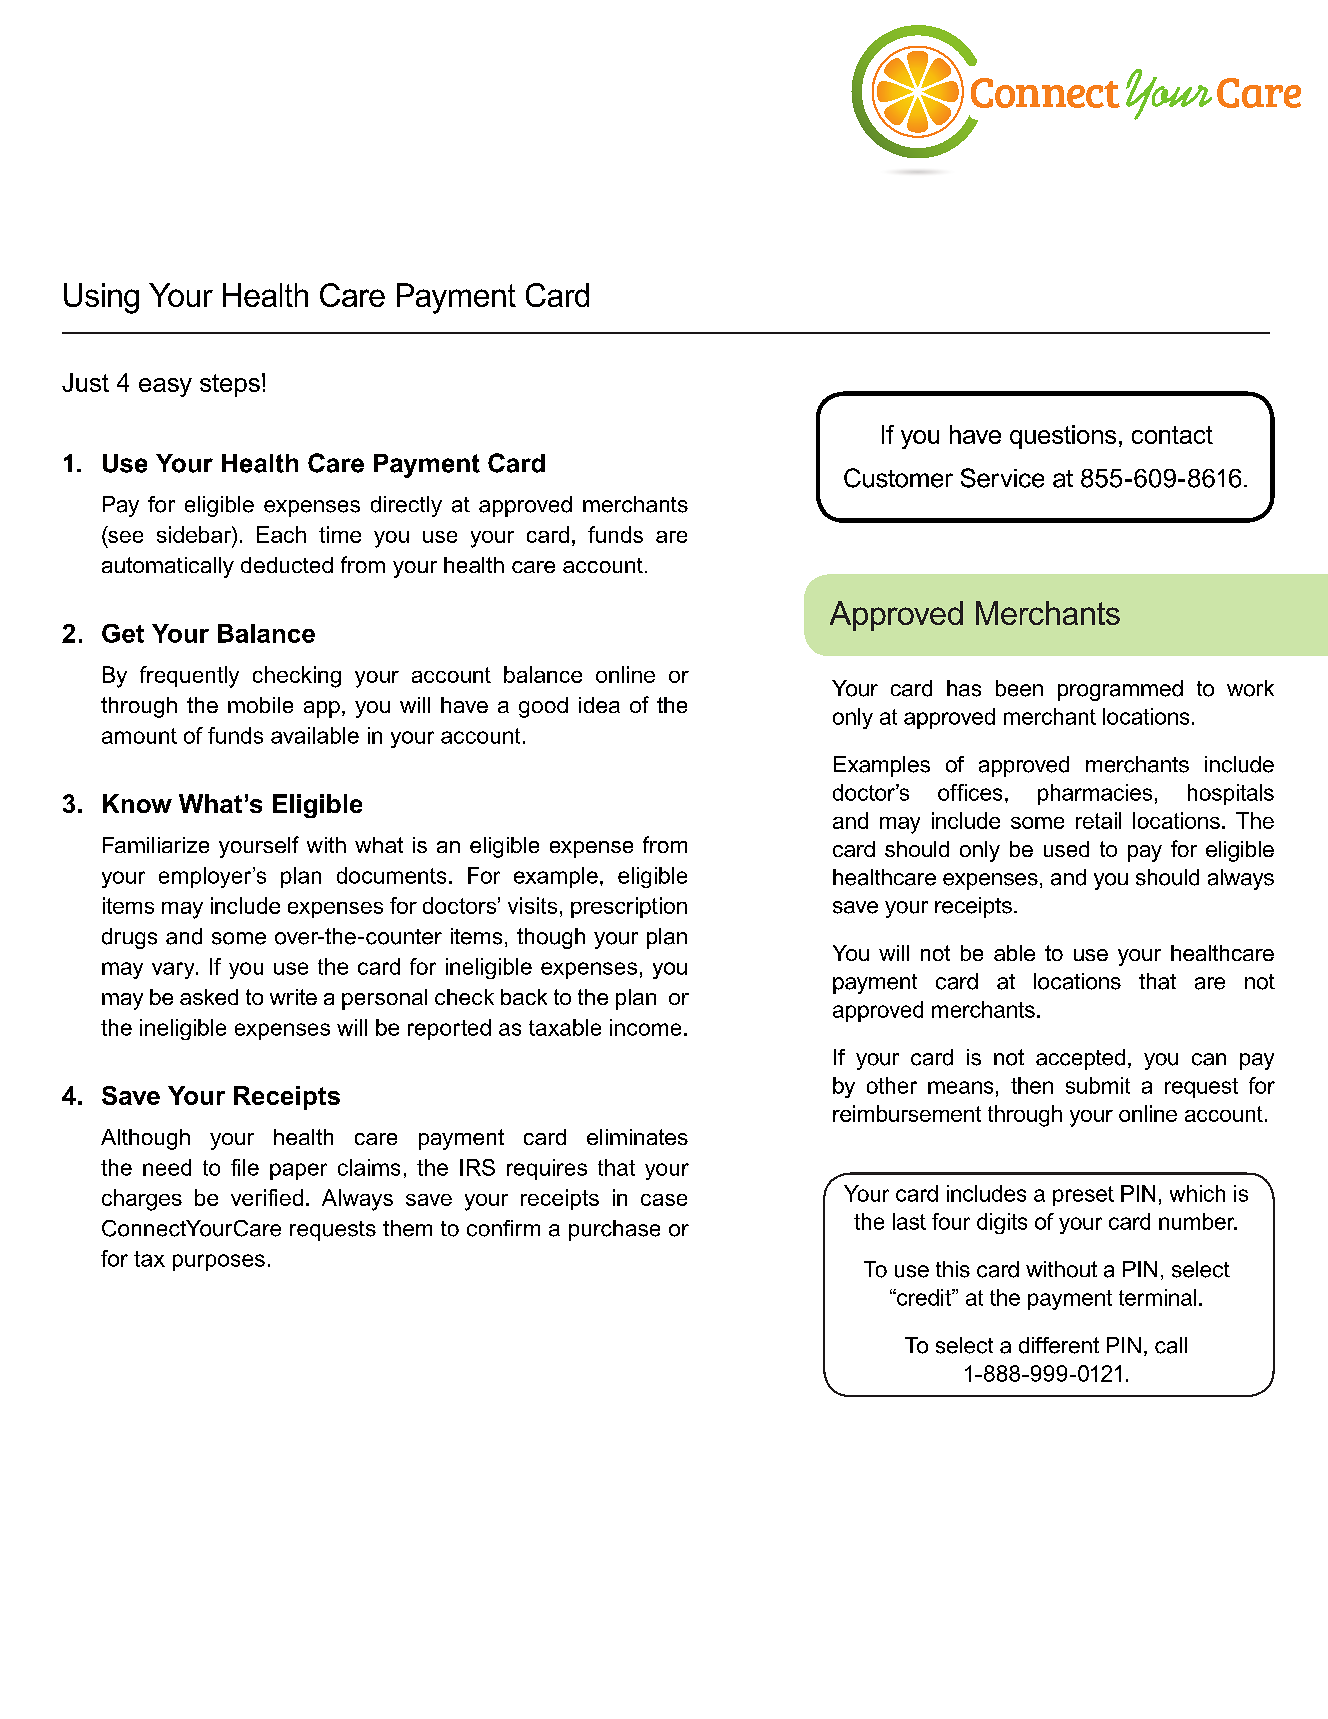 The image size is (1328, 1719). I want to click on purposes, so click(219, 1262).
